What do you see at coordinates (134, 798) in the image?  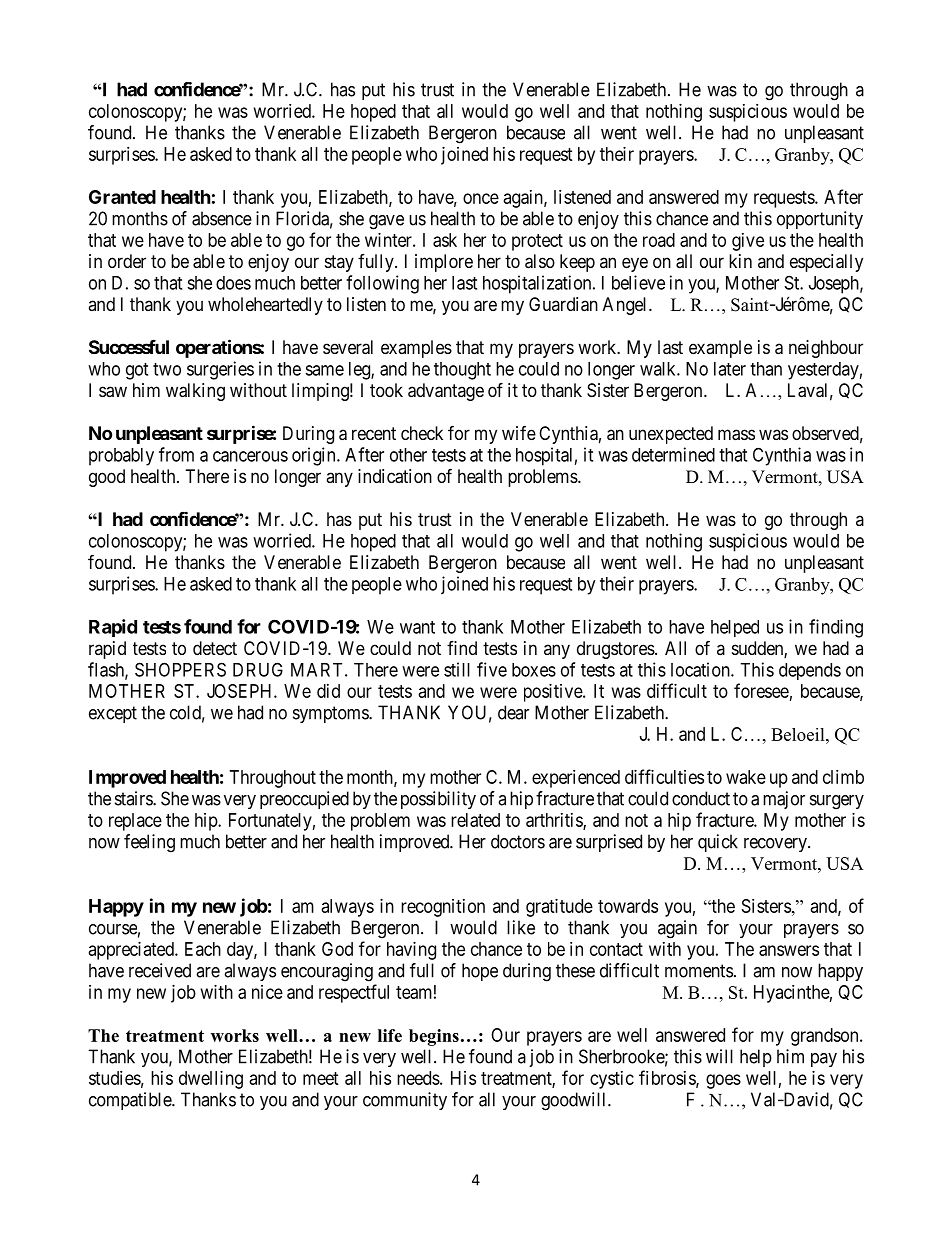 I see `stairs` at bounding box center [134, 798].
